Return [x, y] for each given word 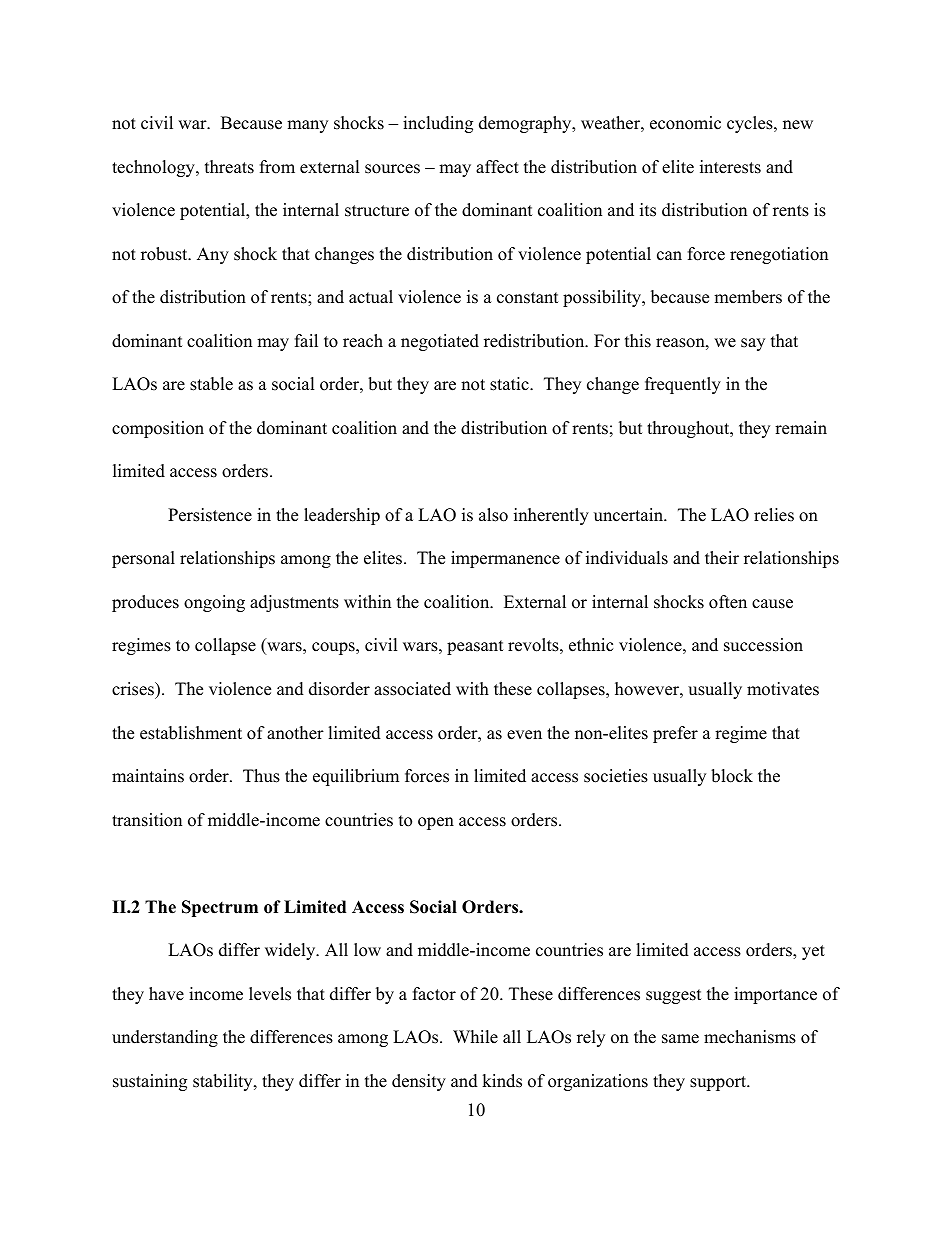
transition [147, 820]
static [510, 384]
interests [730, 167]
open [436, 823]
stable [211, 384]
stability [224, 1082]
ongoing [214, 603]
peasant [475, 647]
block [732, 776]
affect [497, 167]
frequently [683, 385]
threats [229, 167]
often [728, 602]
